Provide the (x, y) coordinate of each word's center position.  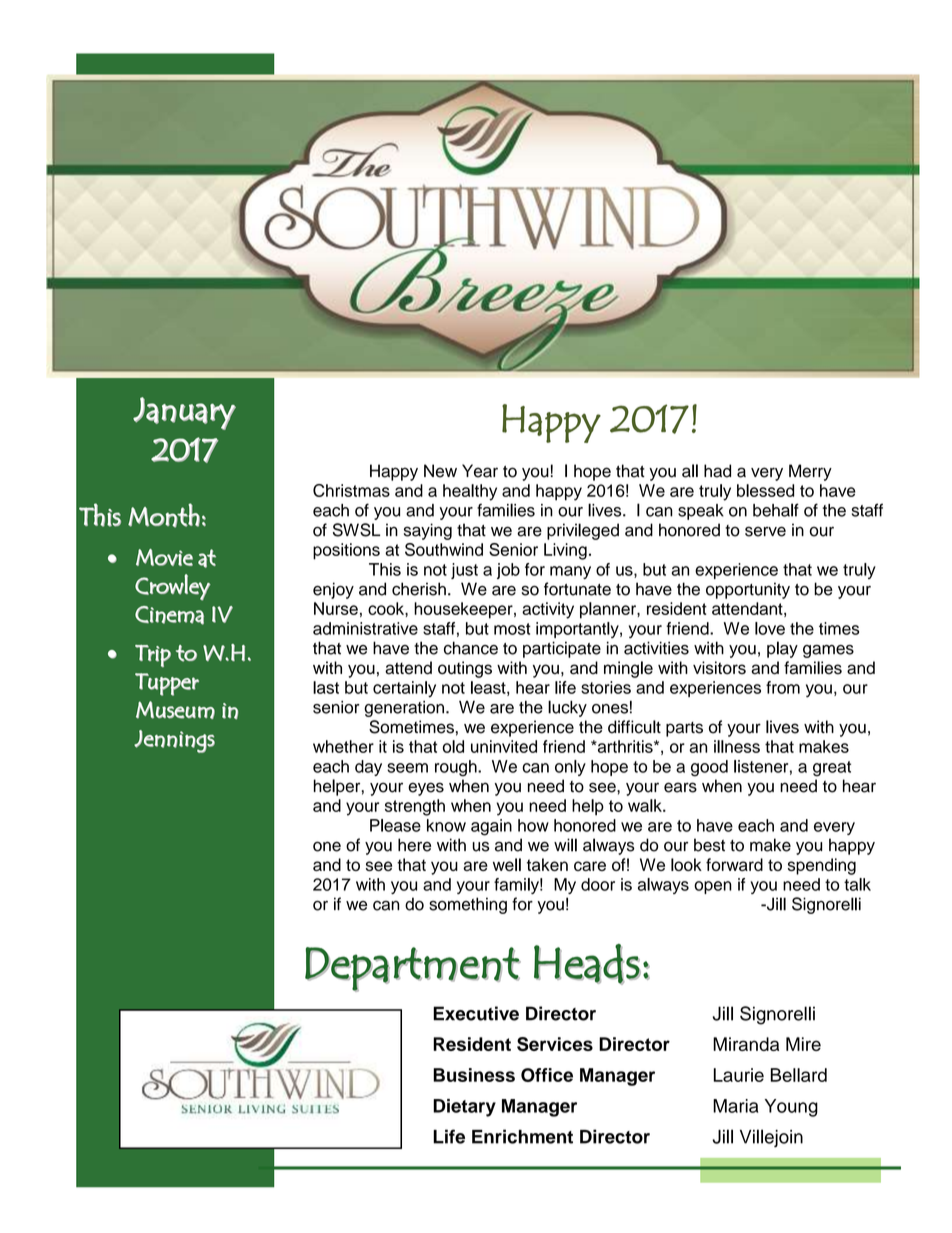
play (782, 649)
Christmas (351, 490)
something (468, 905)
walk (646, 805)
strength (415, 807)
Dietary (464, 1108)
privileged (583, 531)
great (832, 769)
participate (562, 649)
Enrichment (522, 1136)
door (598, 884)
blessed (765, 490)
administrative (365, 628)
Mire (803, 1044)
